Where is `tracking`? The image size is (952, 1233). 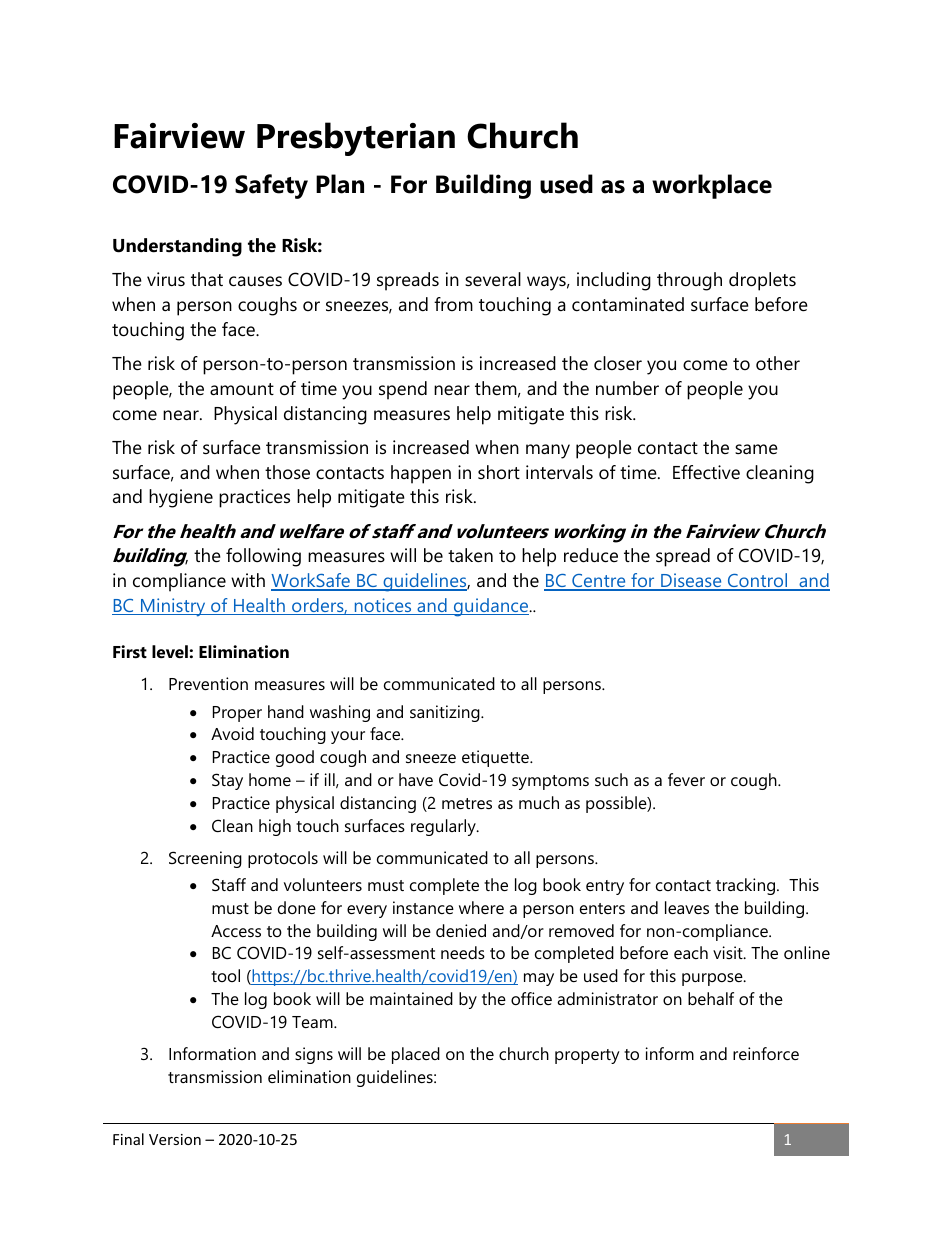 tracking is located at coordinates (747, 886).
